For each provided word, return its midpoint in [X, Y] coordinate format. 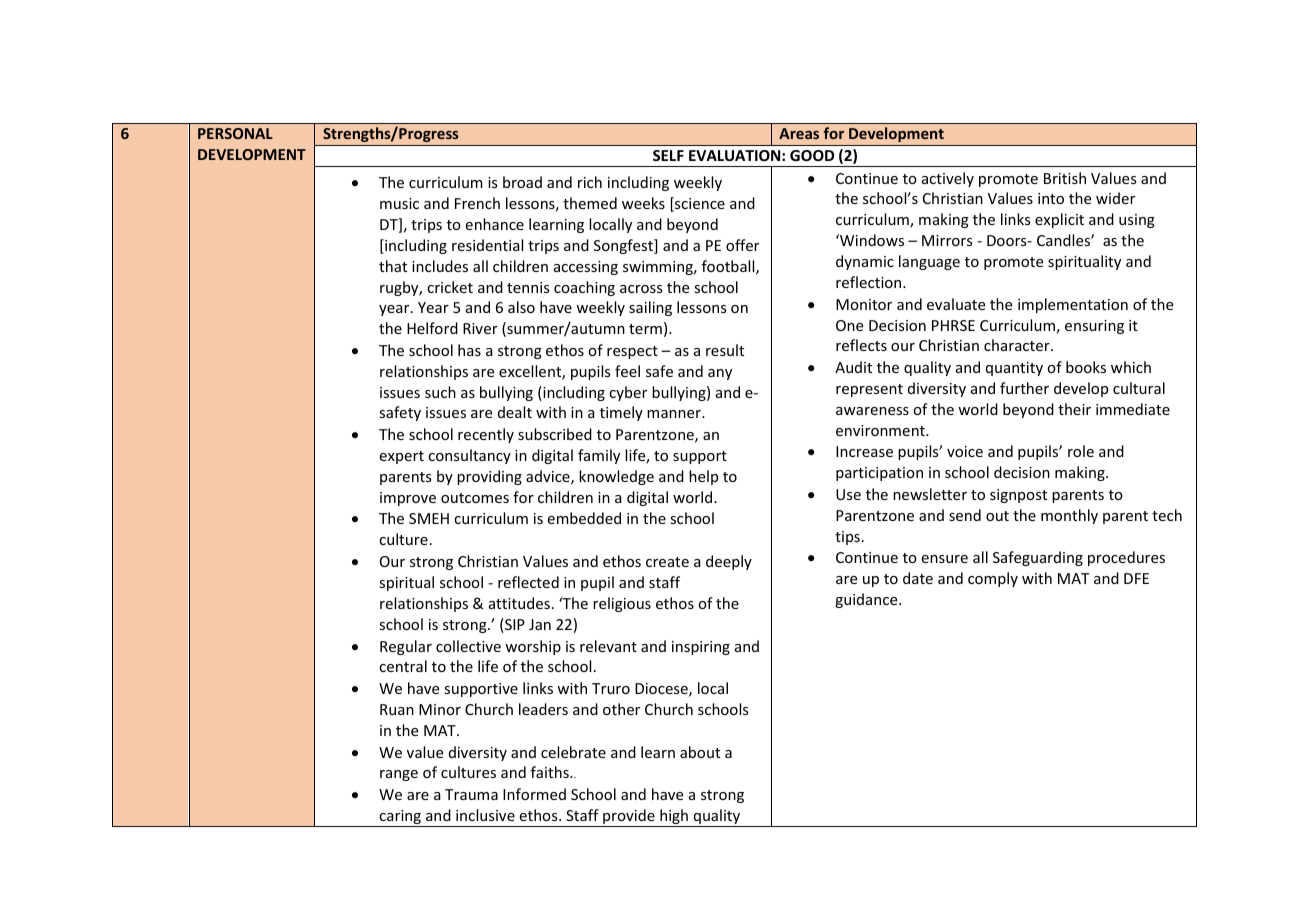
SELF [668, 155]
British [1065, 178]
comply [993, 579]
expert [401, 457]
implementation [1073, 305]
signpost [1018, 496]
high [674, 818]
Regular [406, 647]
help [703, 477]
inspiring [701, 648]
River [480, 328]
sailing [650, 308]
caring [400, 818]
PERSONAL [235, 133]
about [700, 752]
